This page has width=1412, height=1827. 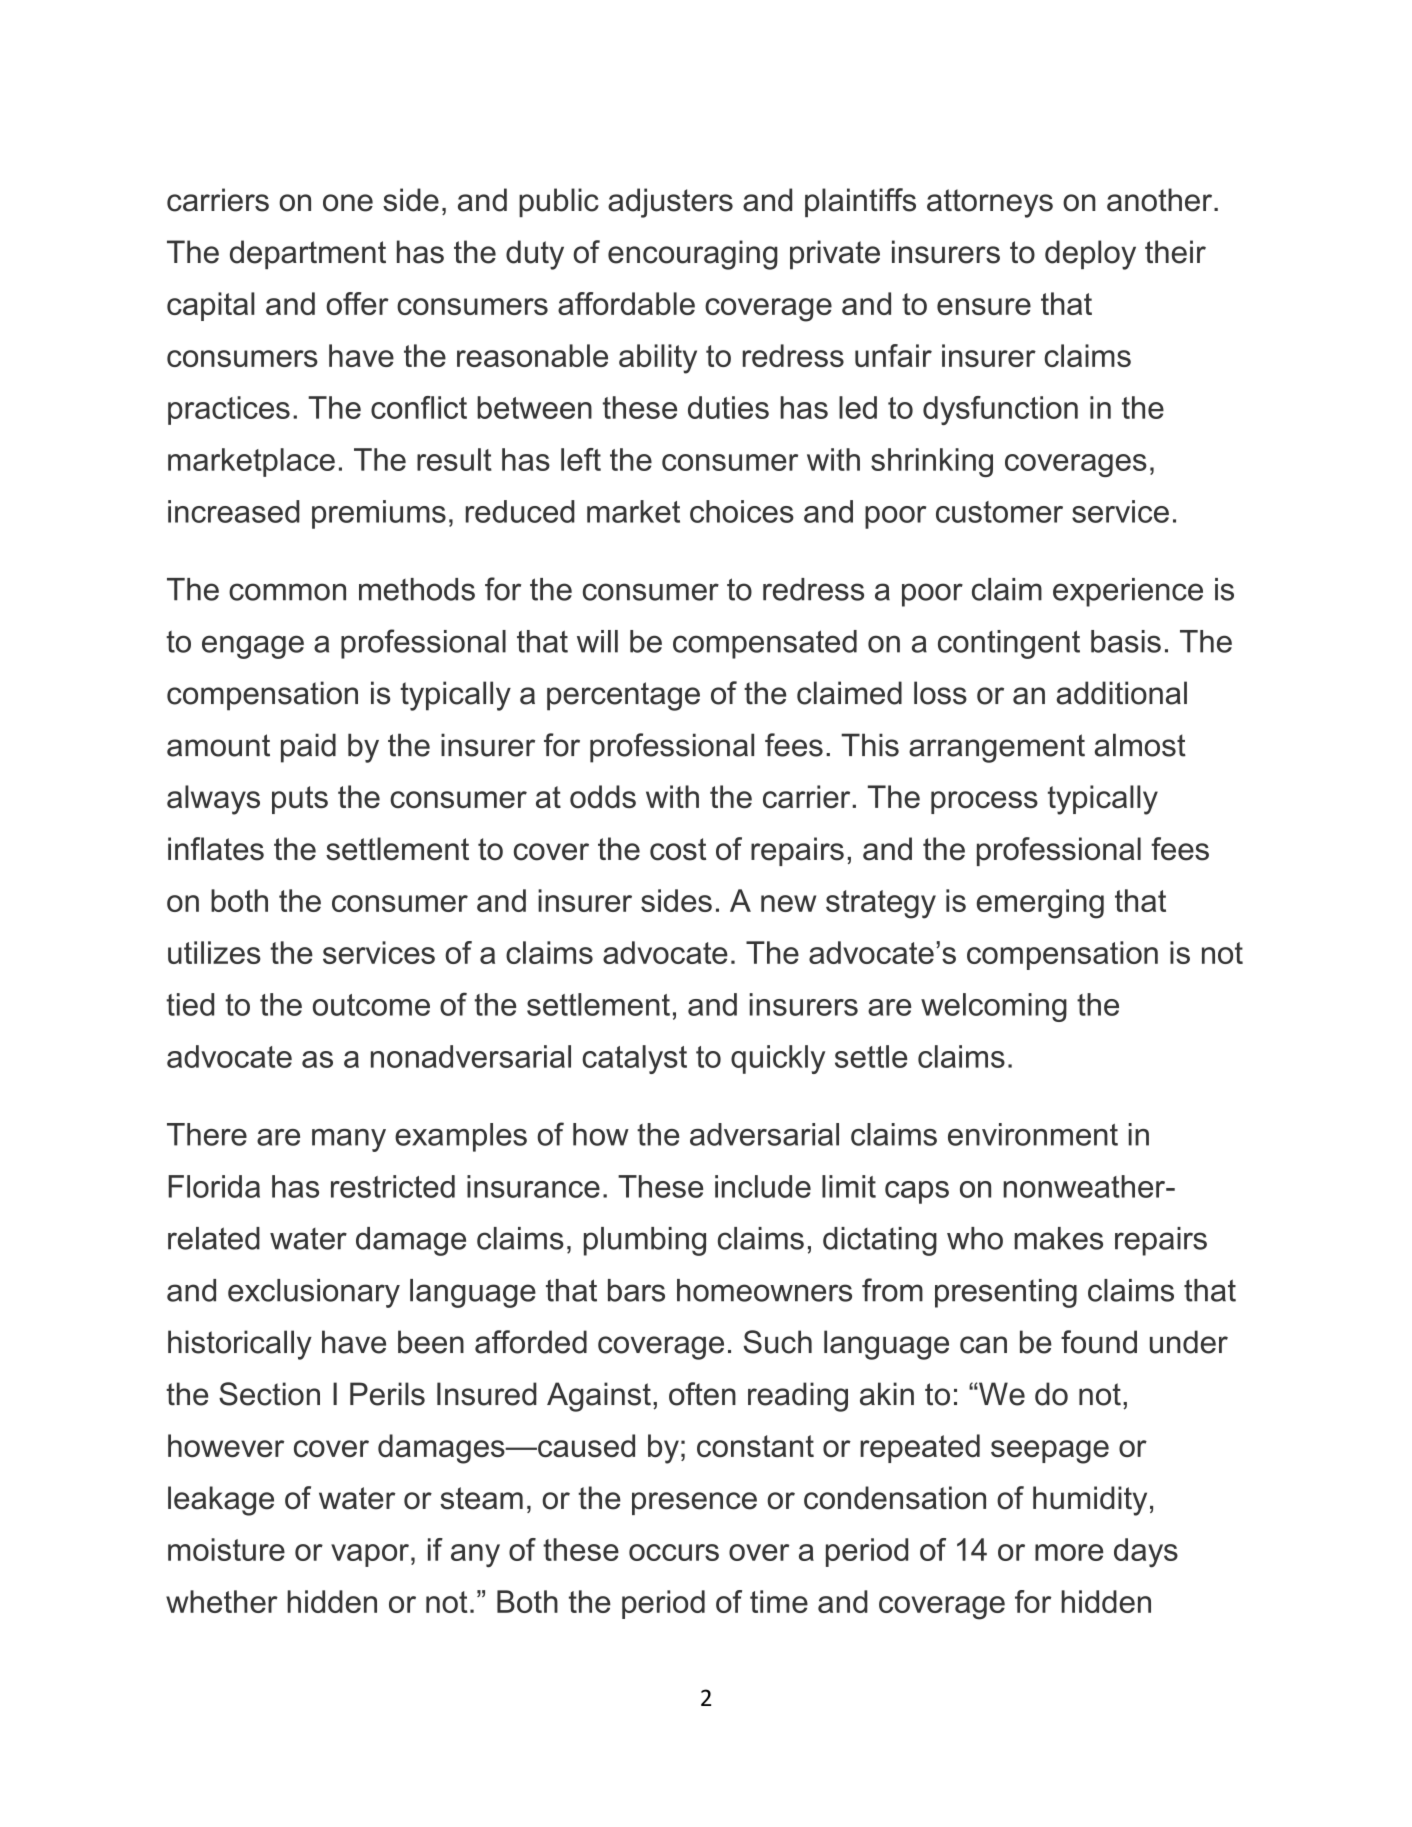 I want to click on emerging, so click(x=1040, y=904).
